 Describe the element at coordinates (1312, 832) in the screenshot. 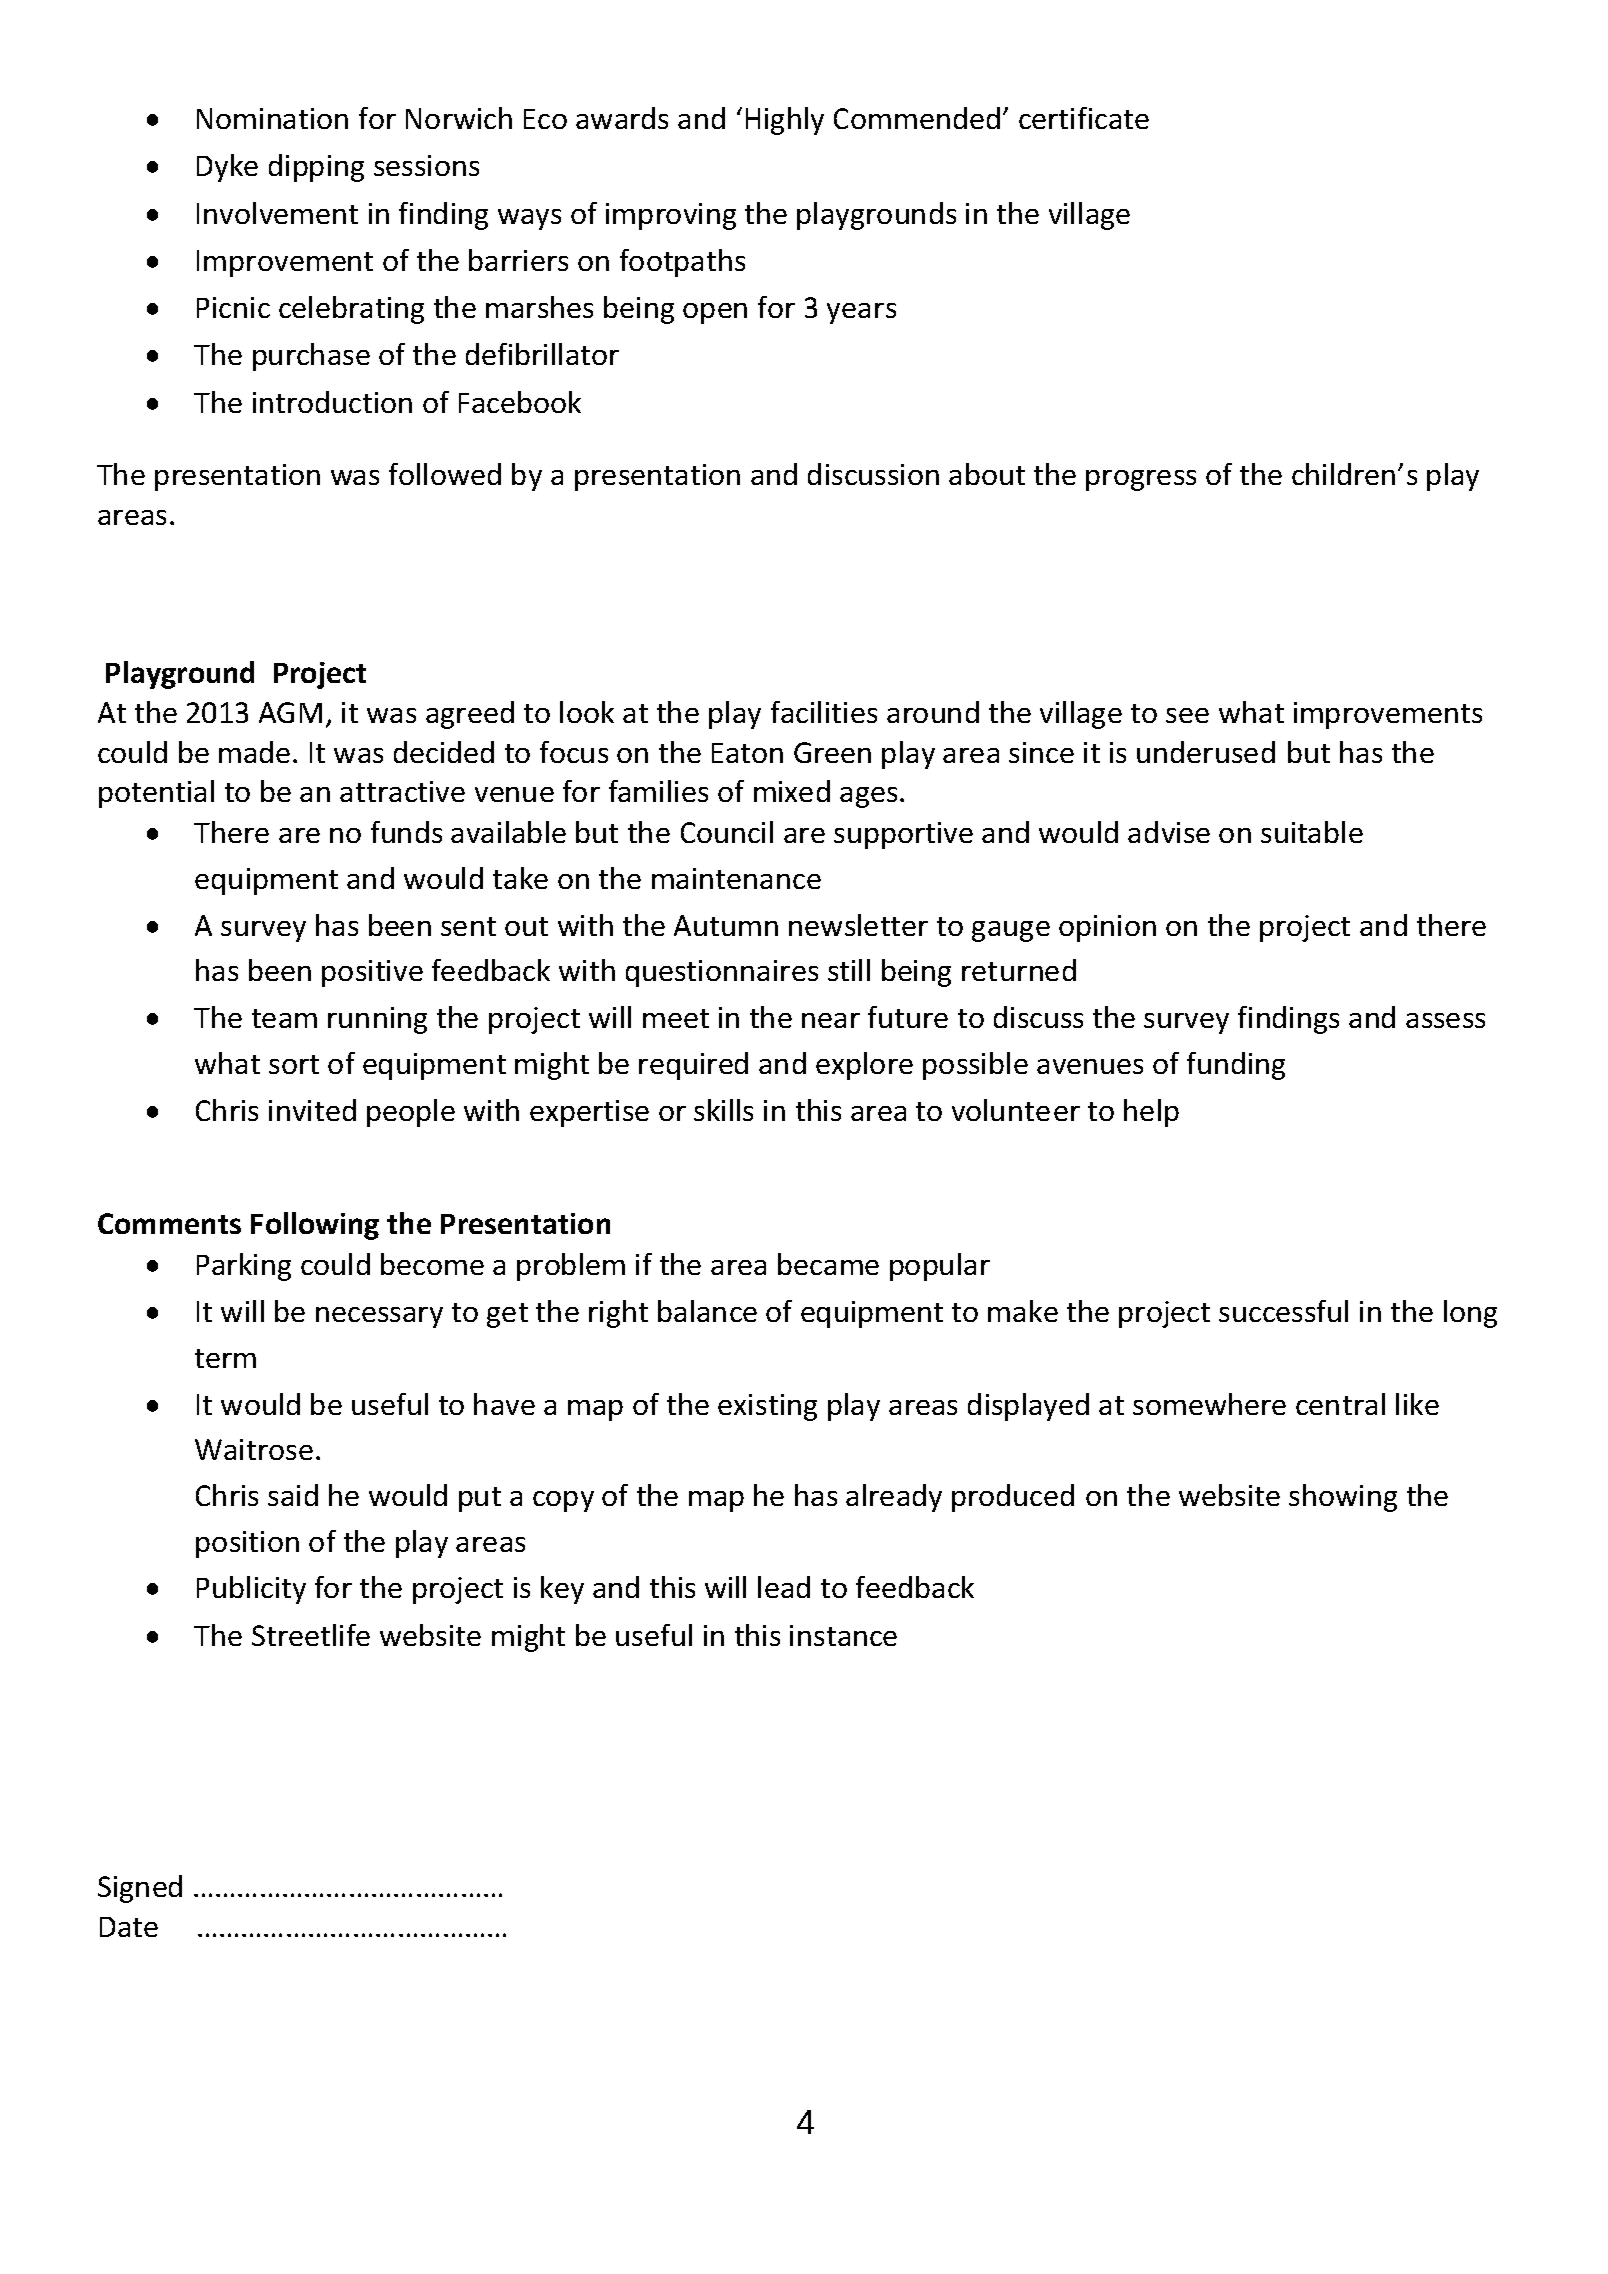

I see `suitable` at that location.
